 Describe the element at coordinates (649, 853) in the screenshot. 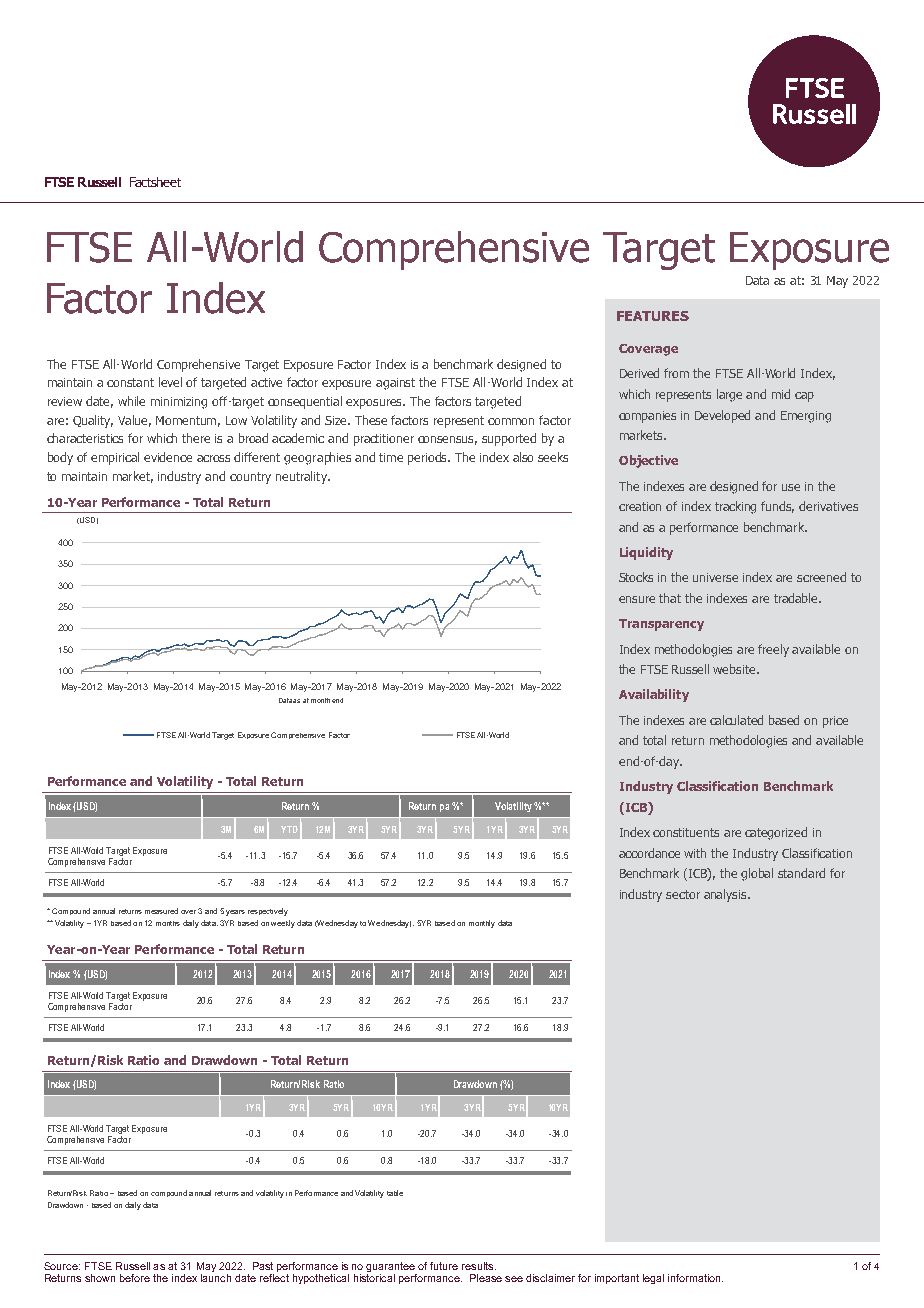

I see `accordance` at that location.
